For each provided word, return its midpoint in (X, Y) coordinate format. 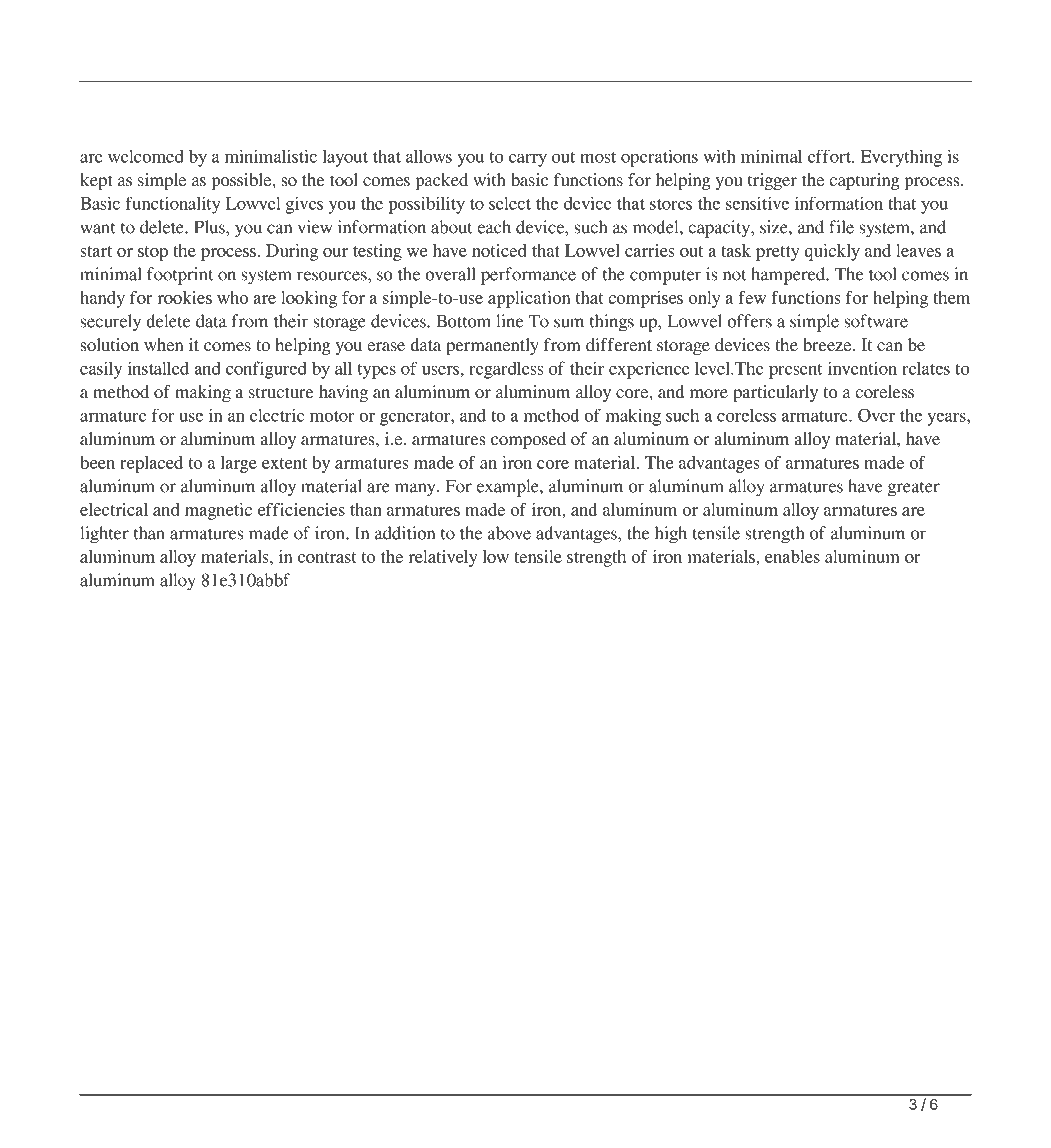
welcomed (146, 156)
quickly (832, 252)
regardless (506, 370)
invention (862, 368)
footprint (180, 276)
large (238, 464)
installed (158, 368)
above (509, 533)
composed (528, 440)
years (947, 419)
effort (830, 156)
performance (528, 276)
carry (528, 160)
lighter (104, 535)
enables (792, 556)
